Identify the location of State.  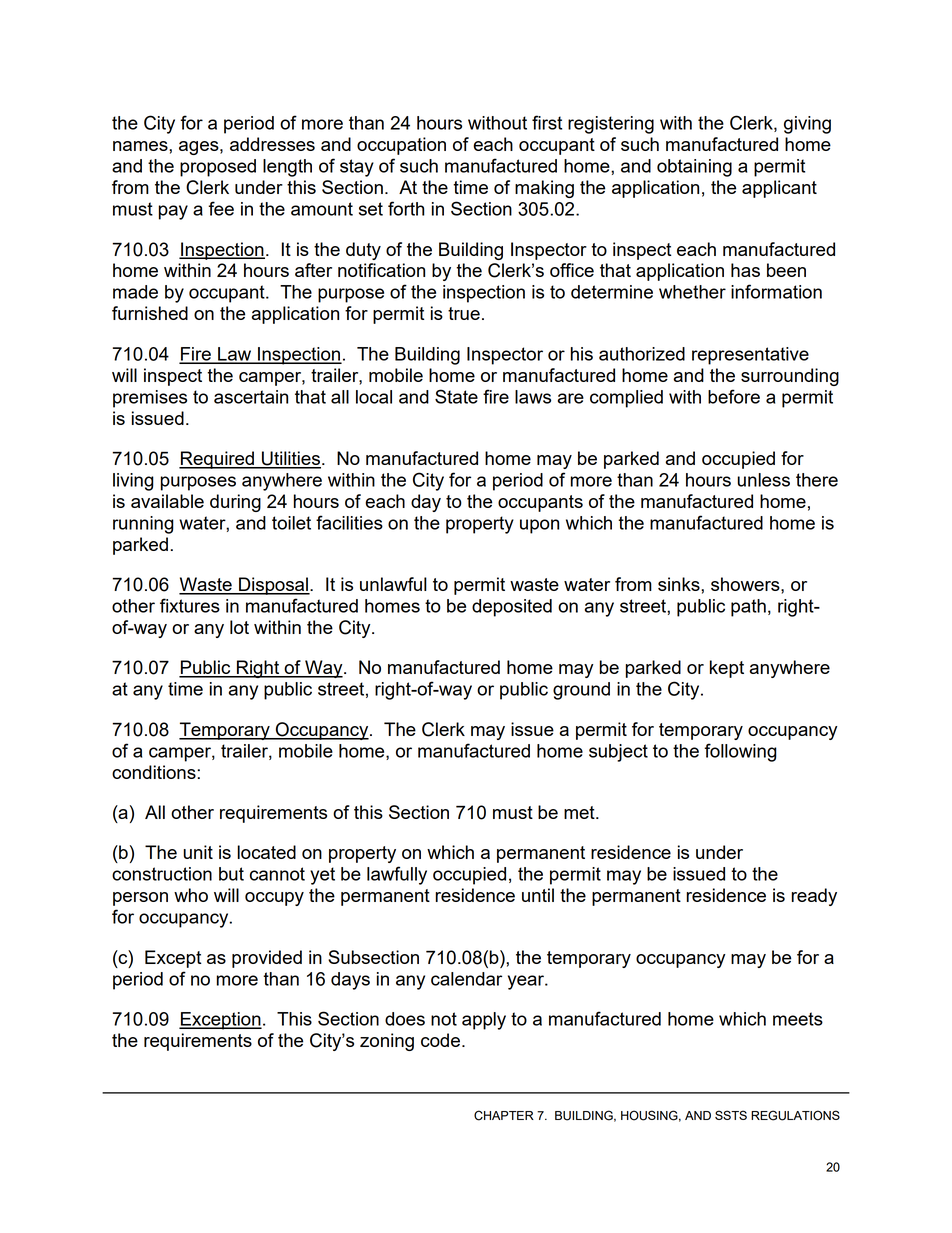
(456, 396).
